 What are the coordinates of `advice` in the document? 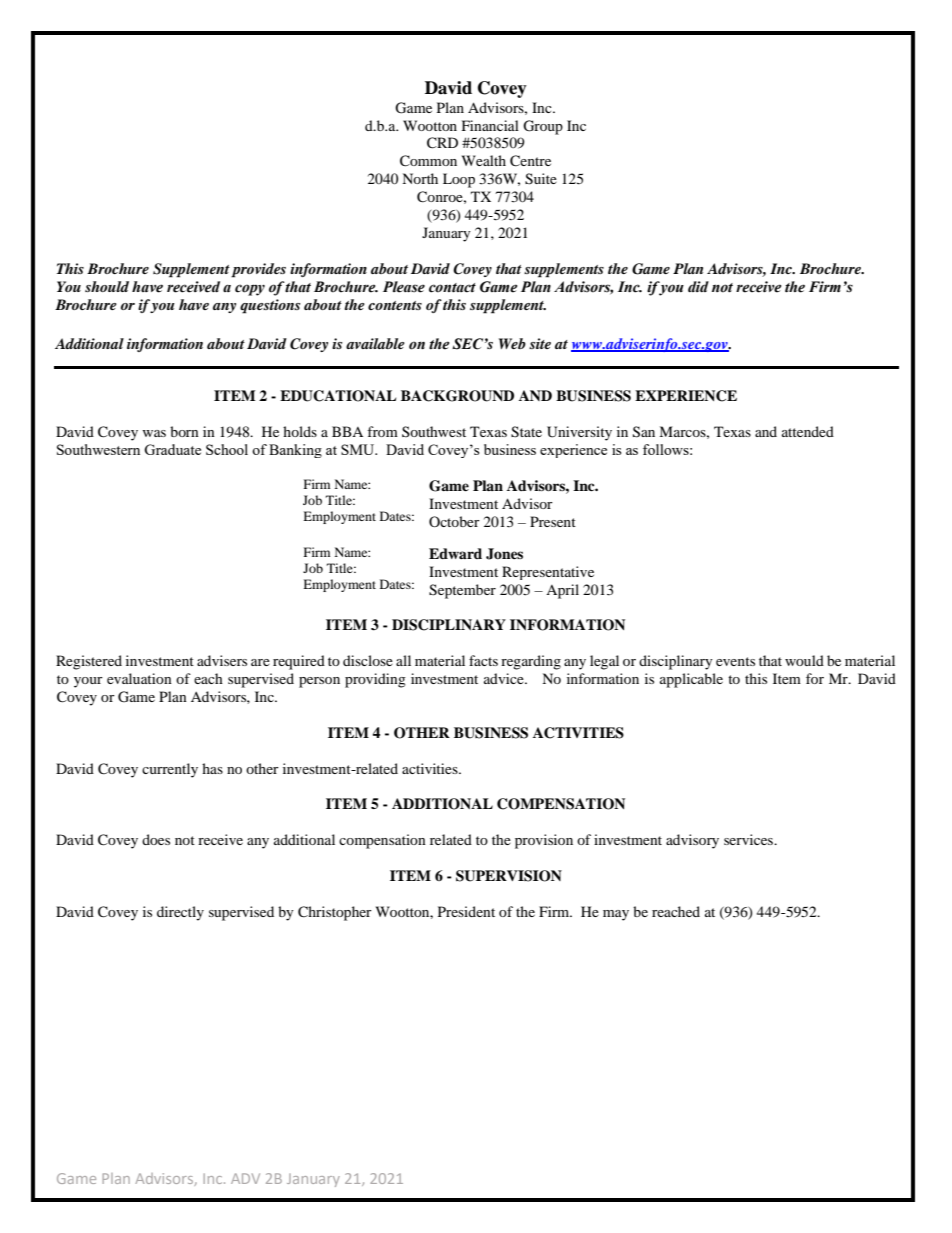 It's located at (505, 678).
